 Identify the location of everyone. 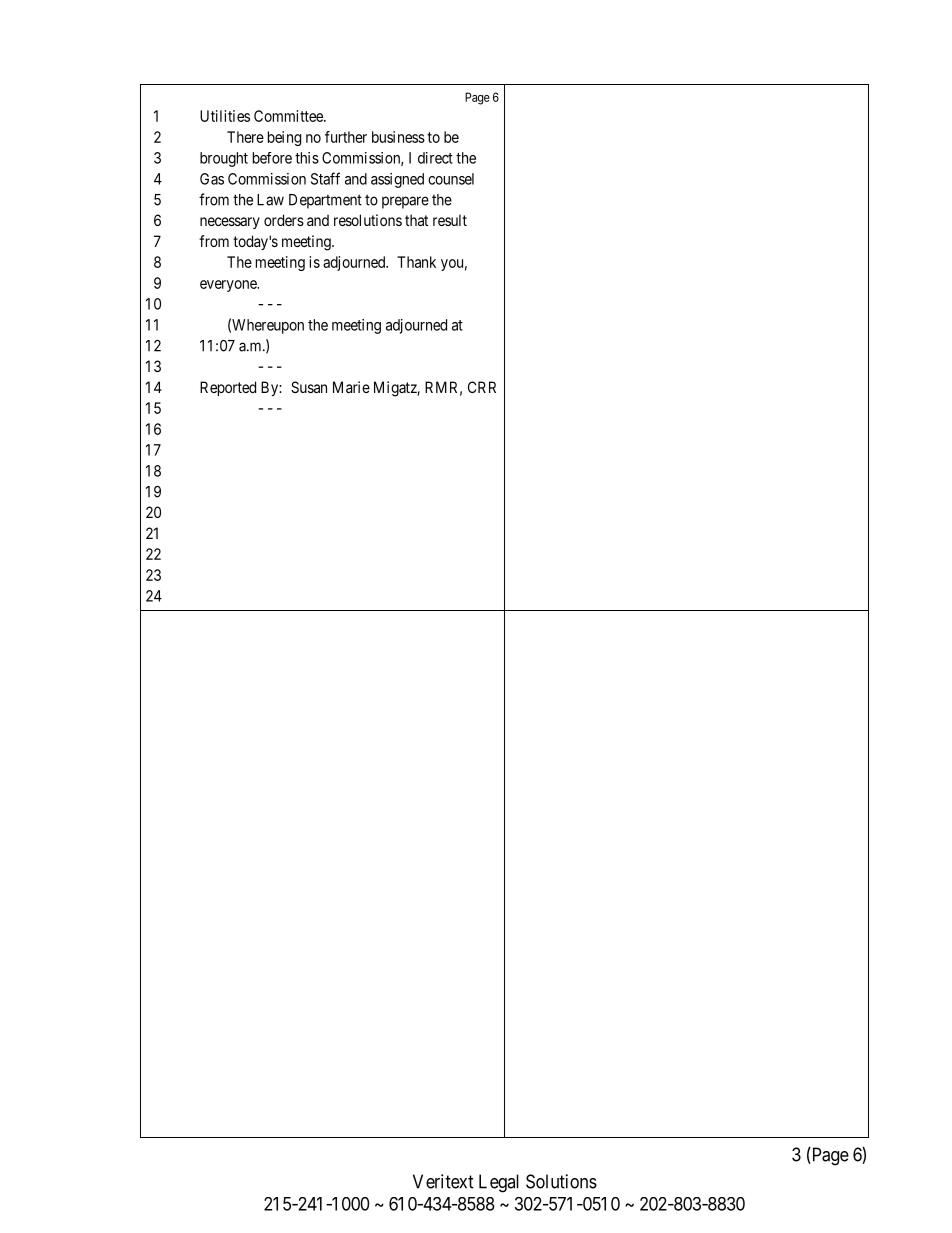
(229, 286).
